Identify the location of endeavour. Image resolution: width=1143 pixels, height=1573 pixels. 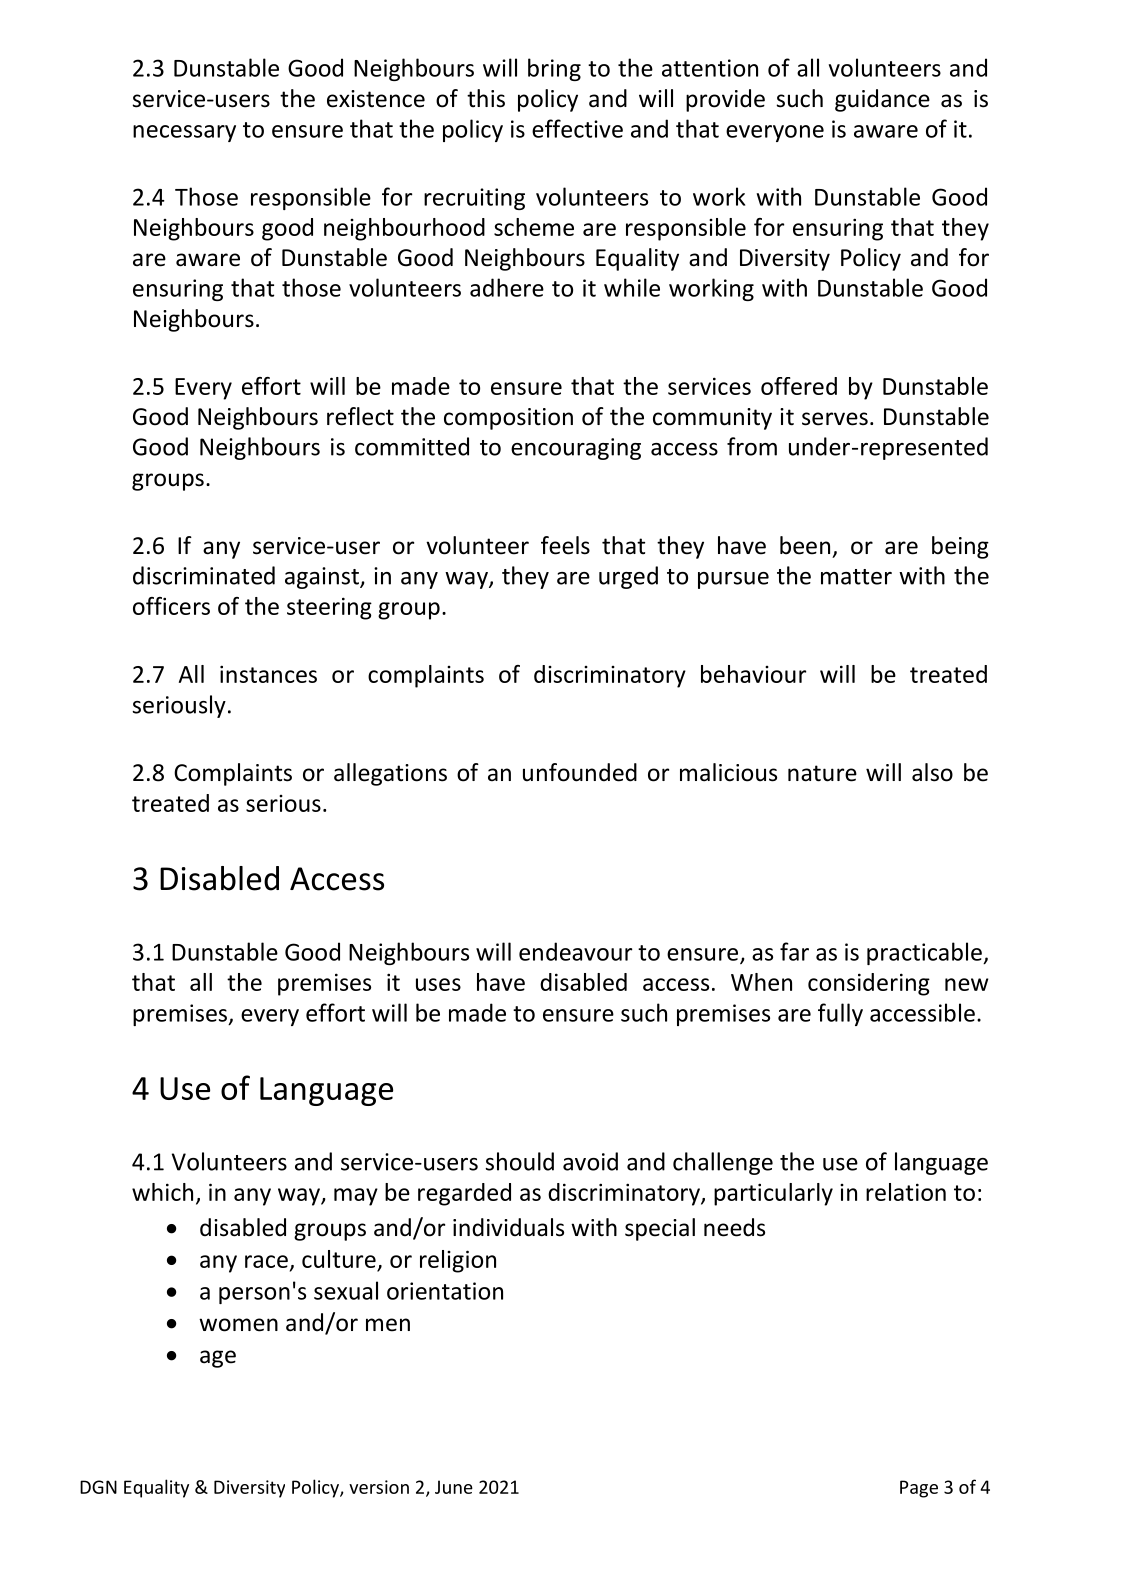
(575, 951).
